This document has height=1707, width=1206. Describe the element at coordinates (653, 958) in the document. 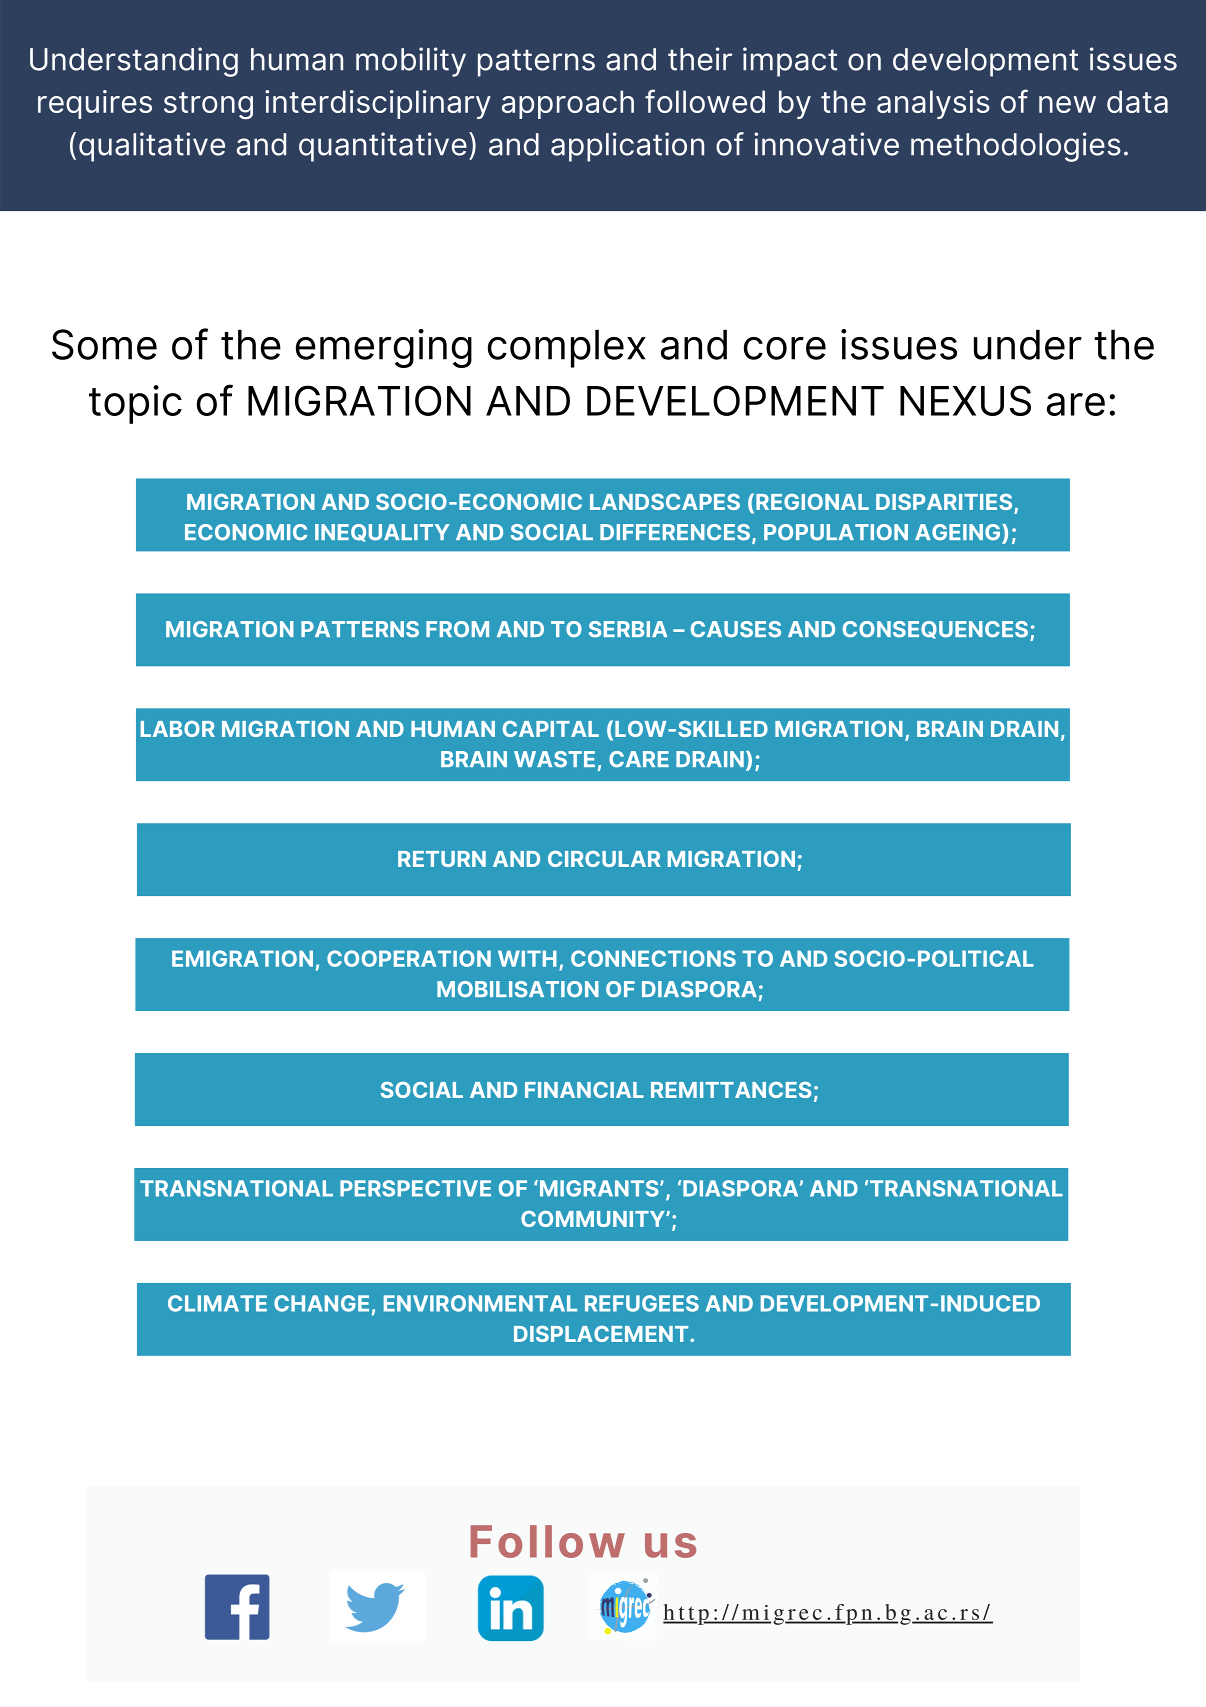

I see `CONNECTIONS` at that location.
